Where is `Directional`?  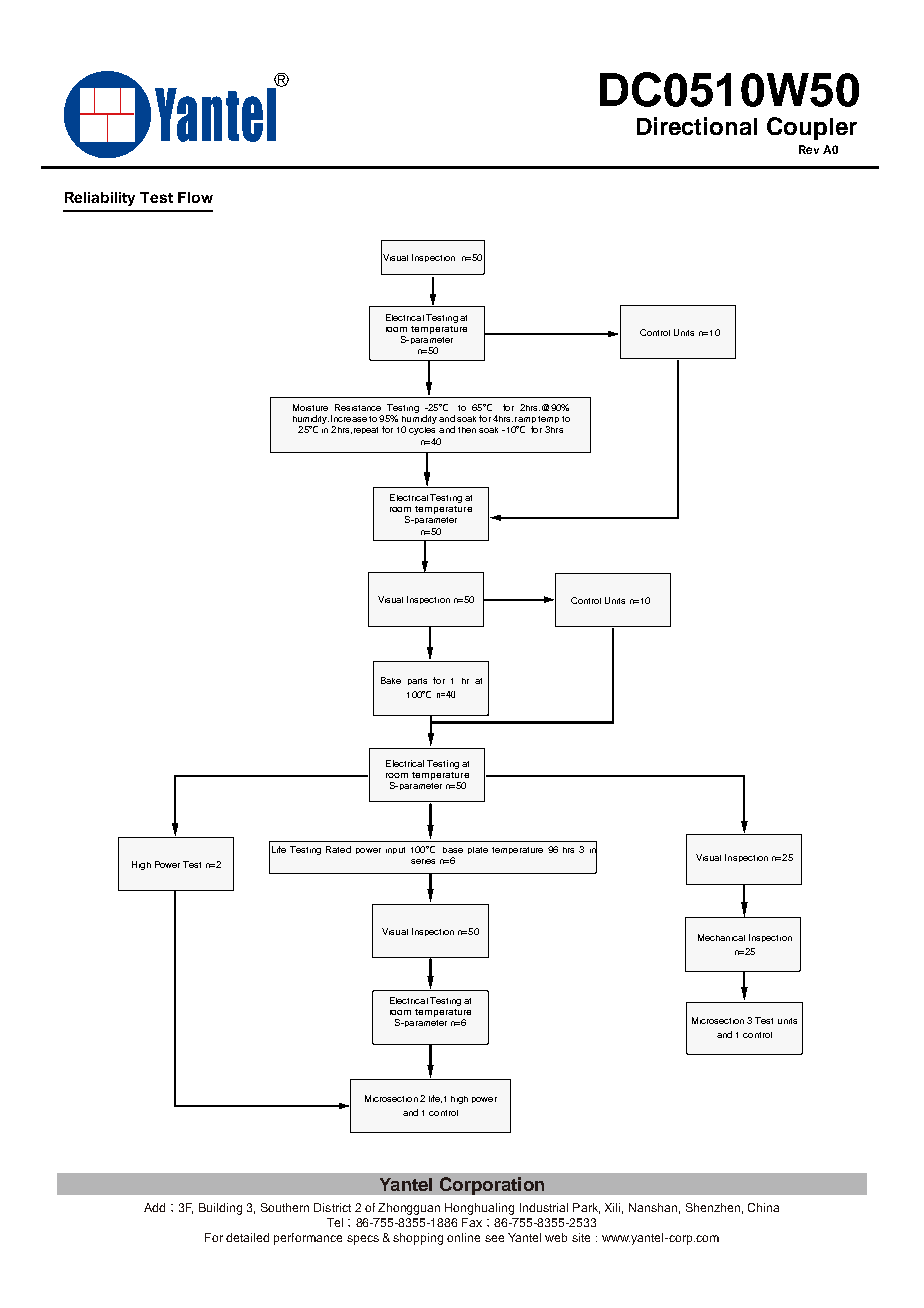 Directional is located at coordinates (697, 126).
